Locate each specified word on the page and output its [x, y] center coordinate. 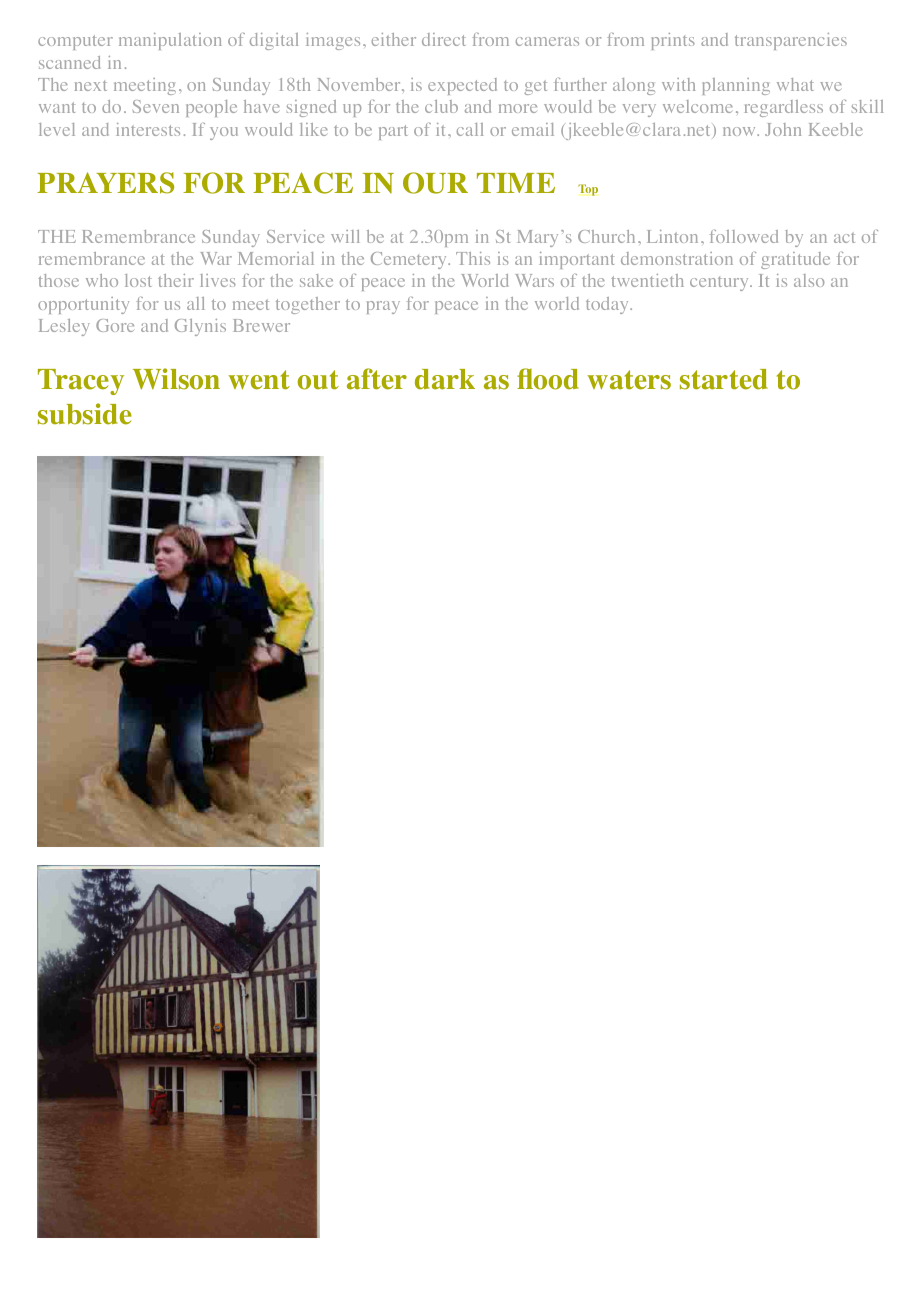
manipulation [170, 41]
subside [85, 414]
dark [445, 379]
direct [444, 39]
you [224, 133]
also [809, 280]
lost [138, 280]
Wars [534, 280]
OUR [435, 183]
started [724, 379]
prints [673, 41]
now [740, 131]
